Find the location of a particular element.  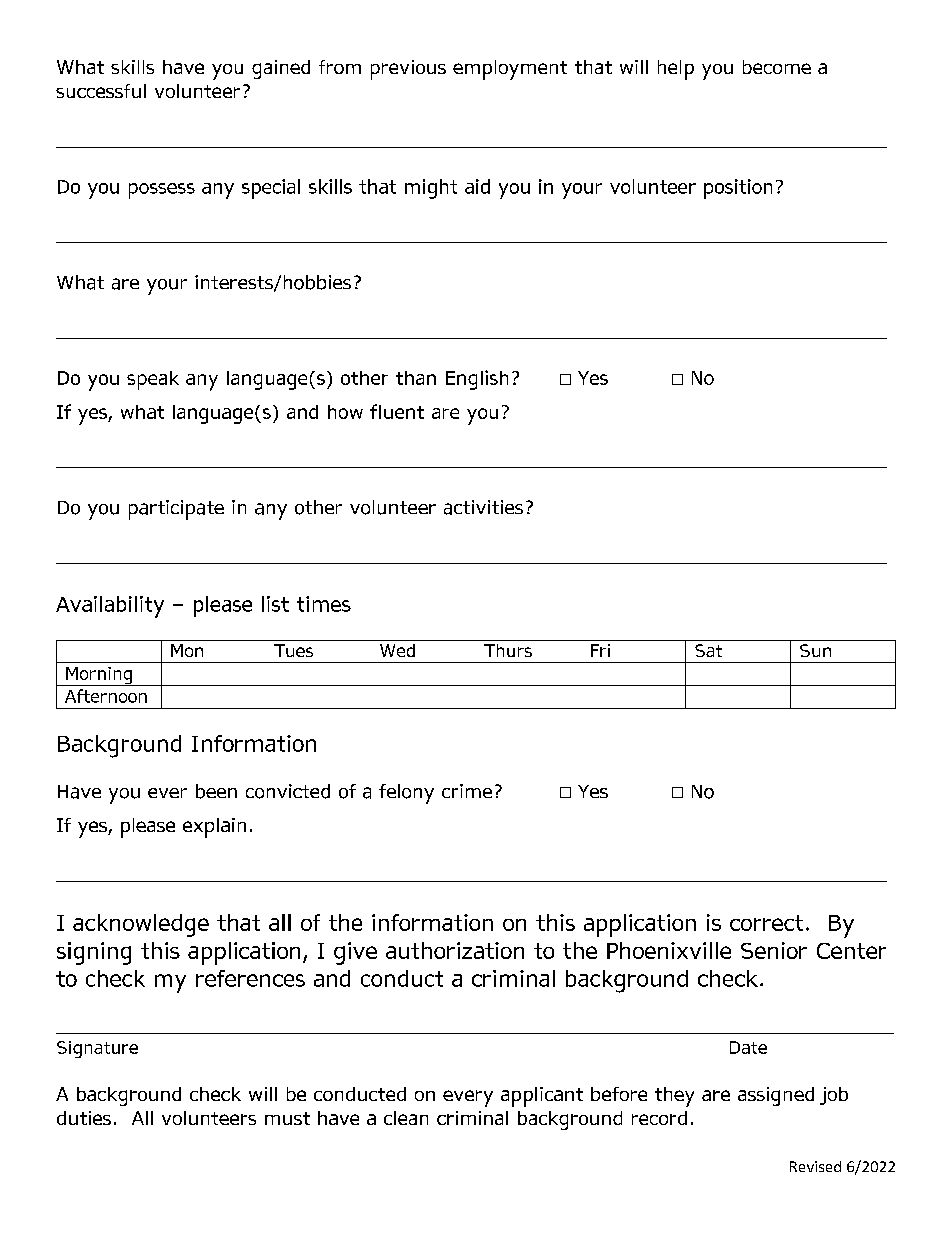

Thurs is located at coordinates (508, 650).
